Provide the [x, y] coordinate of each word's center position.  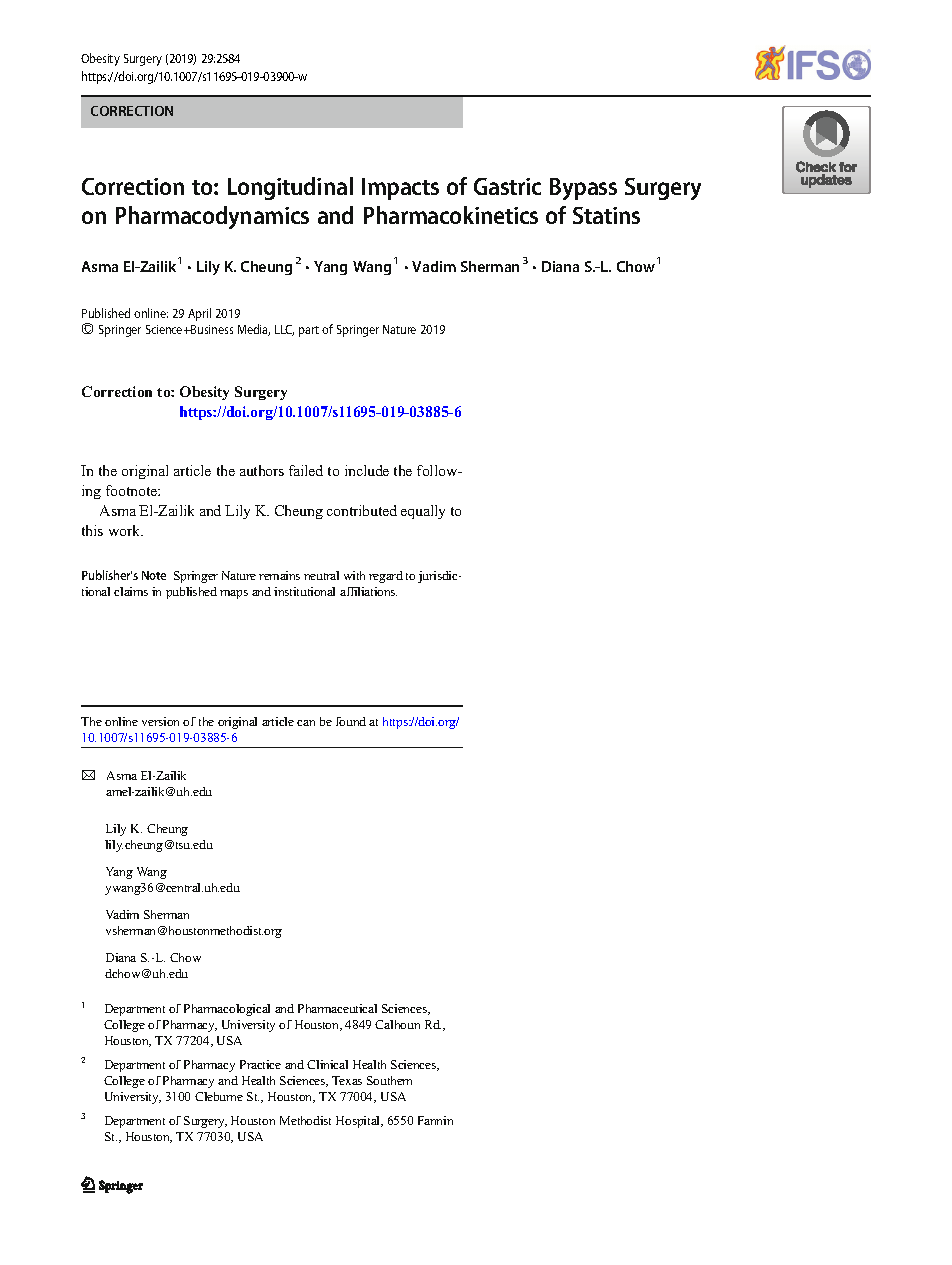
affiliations [368, 591]
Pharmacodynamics [212, 217]
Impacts [400, 189]
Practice [260, 1064]
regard [386, 577]
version [160, 721]
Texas [347, 1080]
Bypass [583, 189]
